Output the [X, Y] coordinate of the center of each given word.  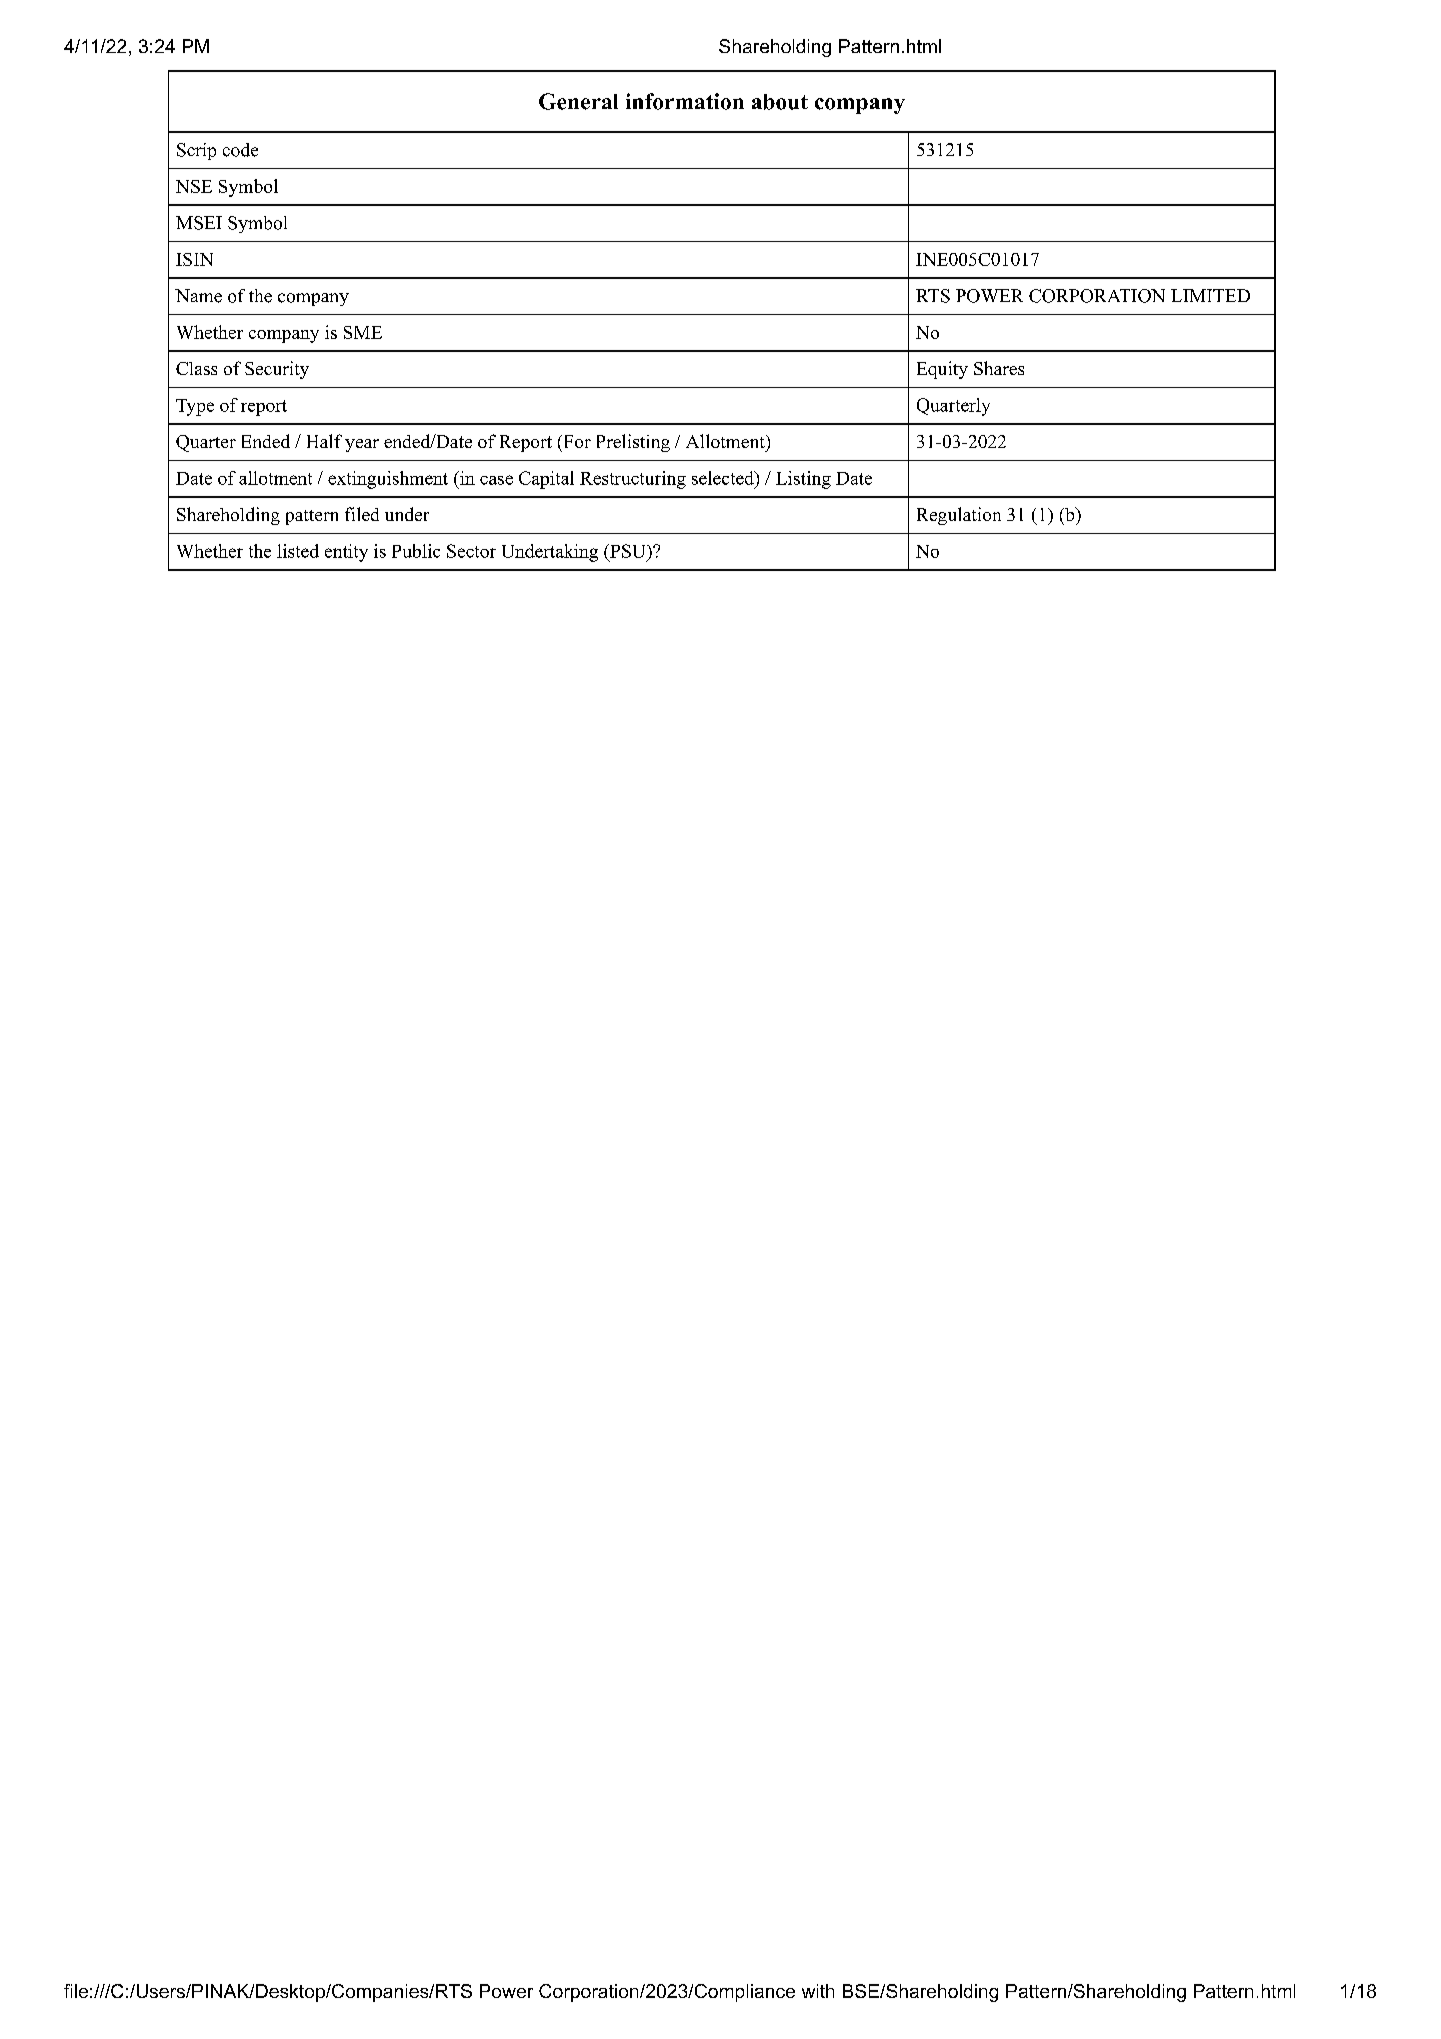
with [818, 1991]
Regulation [959, 516]
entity [346, 553]
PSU [627, 552]
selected [724, 478]
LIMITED [1210, 295]
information [685, 101]
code [240, 150]
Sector [471, 551]
